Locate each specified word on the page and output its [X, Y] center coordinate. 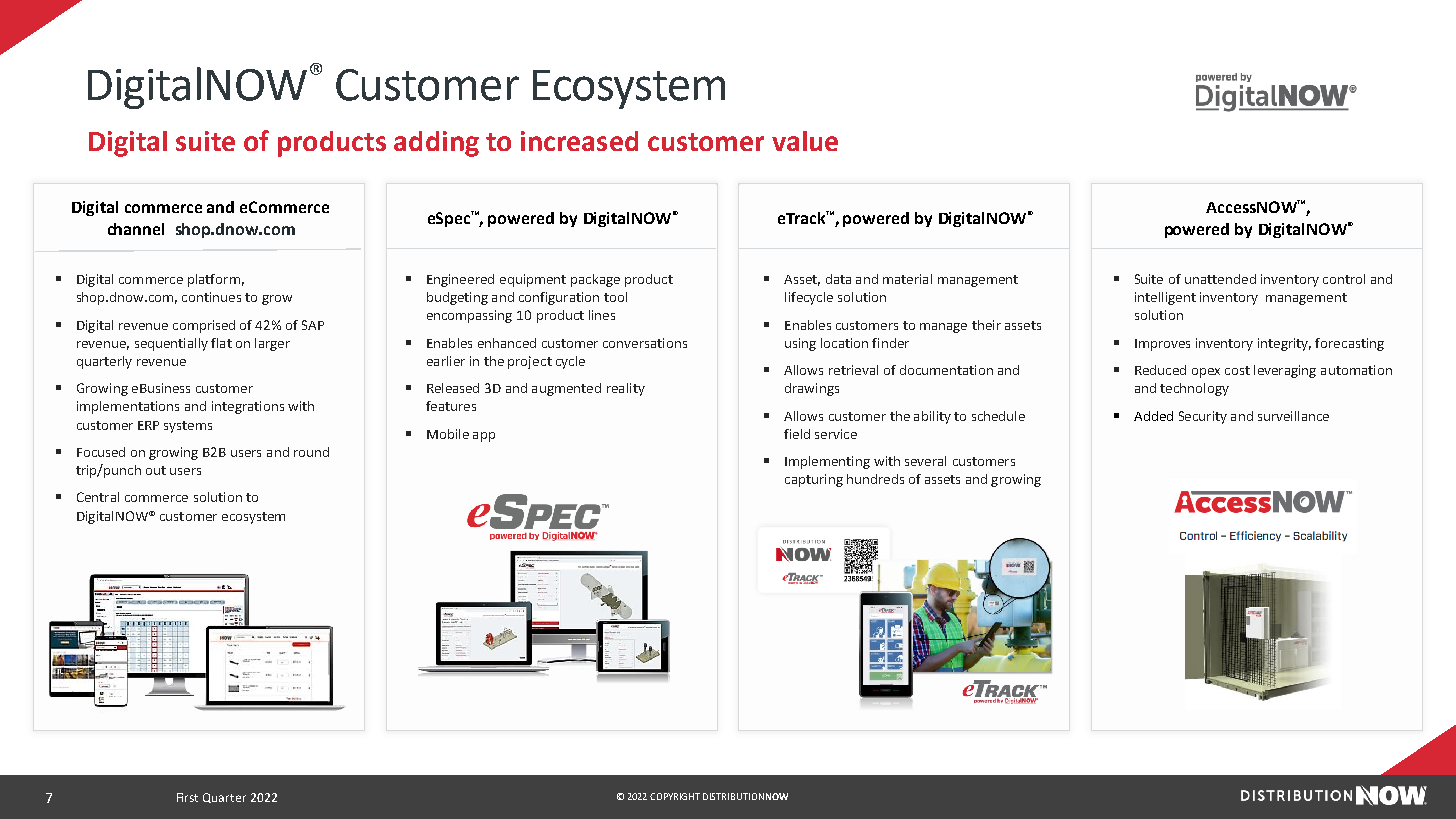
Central [98, 497]
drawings [812, 389]
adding [436, 144]
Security [1203, 417]
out [156, 470]
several [925, 461]
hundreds [875, 479]
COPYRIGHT [675, 796]
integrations [248, 407]
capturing [814, 480]
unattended [1220, 279]
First [187, 797]
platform [214, 280]
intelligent [1165, 298]
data [838, 279]
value [805, 141]
